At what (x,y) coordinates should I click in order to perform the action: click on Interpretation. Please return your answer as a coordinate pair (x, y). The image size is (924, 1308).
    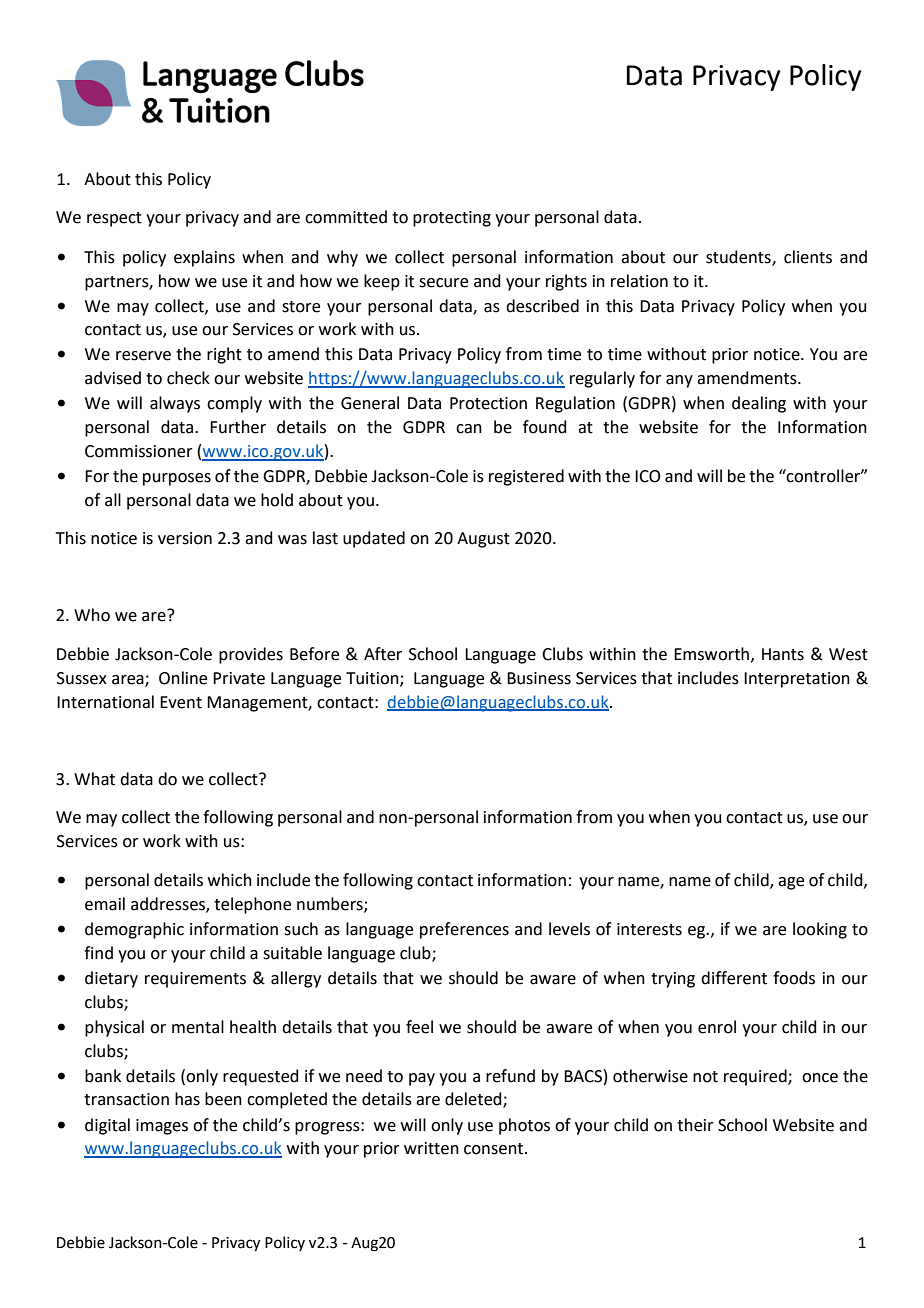
    Looking at the image, I should click on (797, 680).
